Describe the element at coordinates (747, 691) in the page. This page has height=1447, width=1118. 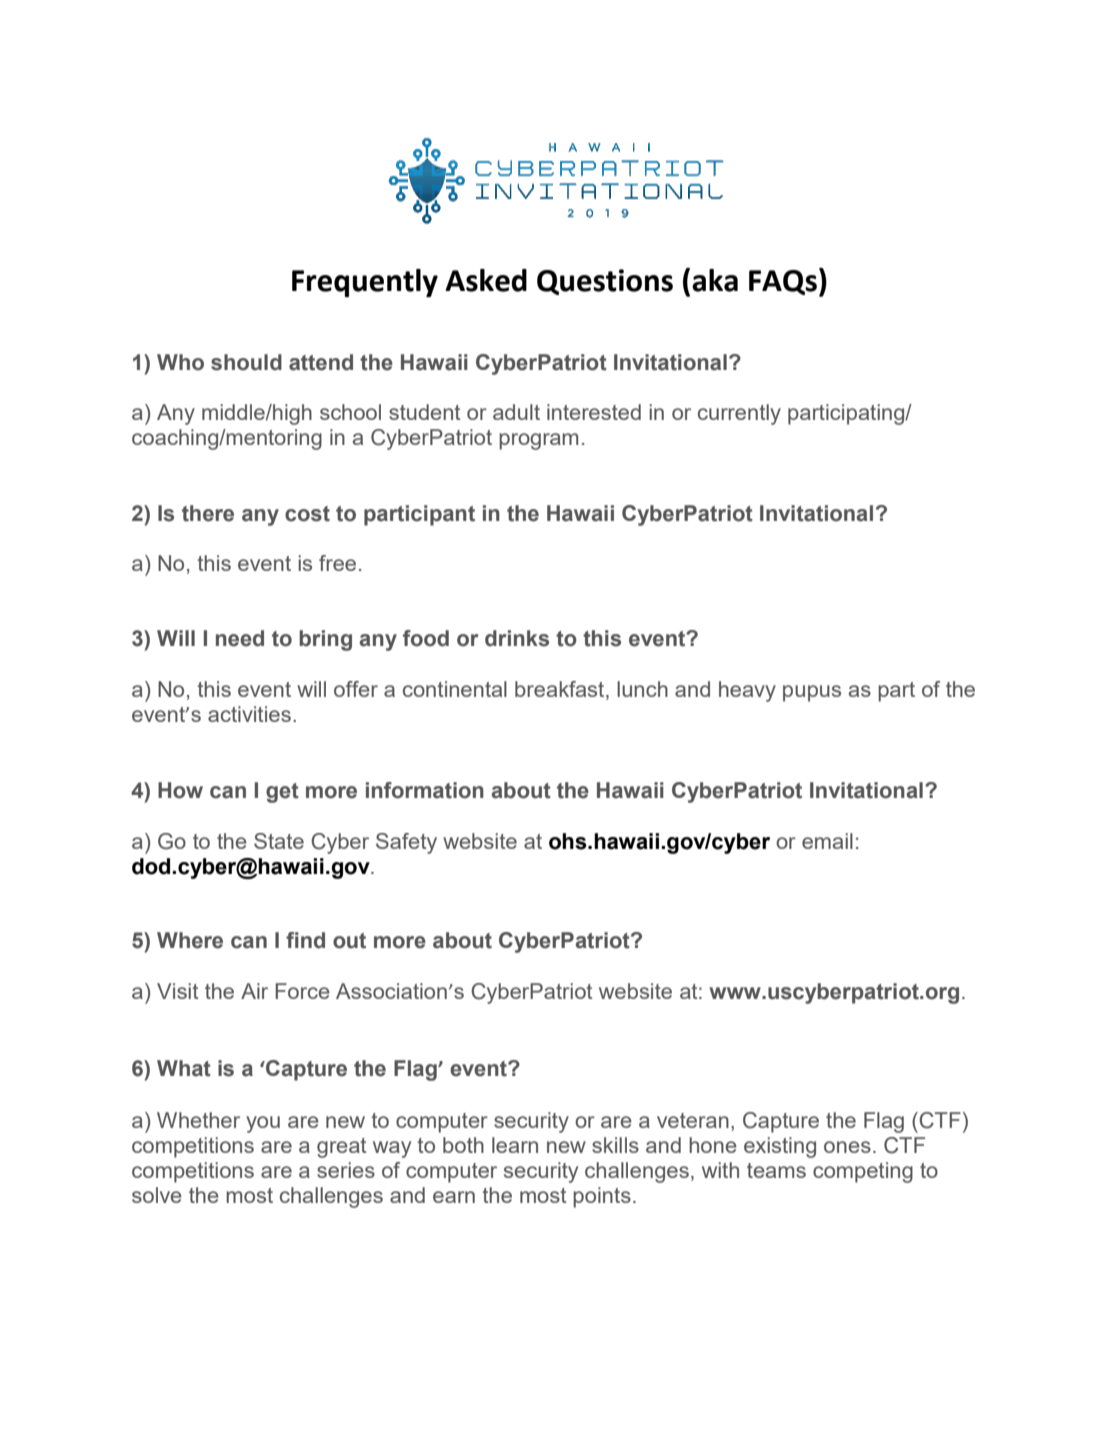
I see `heavy` at that location.
